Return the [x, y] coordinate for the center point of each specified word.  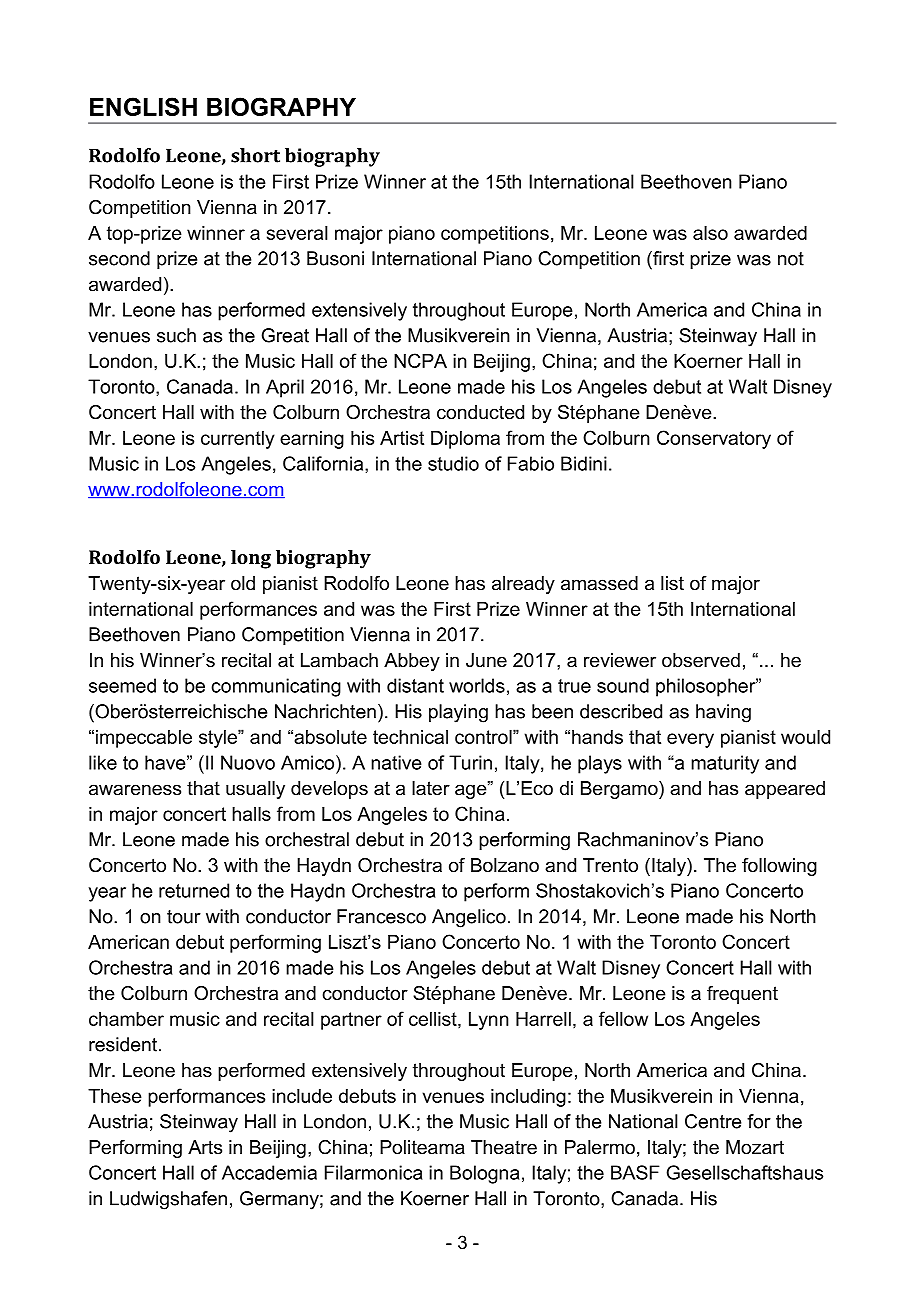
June [486, 660]
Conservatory [714, 439]
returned [194, 890]
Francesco [381, 916]
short [255, 155]
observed [701, 660]
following [779, 867]
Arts [205, 1147]
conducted [480, 412]
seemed [122, 685]
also [710, 233]
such [176, 335]
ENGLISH [143, 106]
